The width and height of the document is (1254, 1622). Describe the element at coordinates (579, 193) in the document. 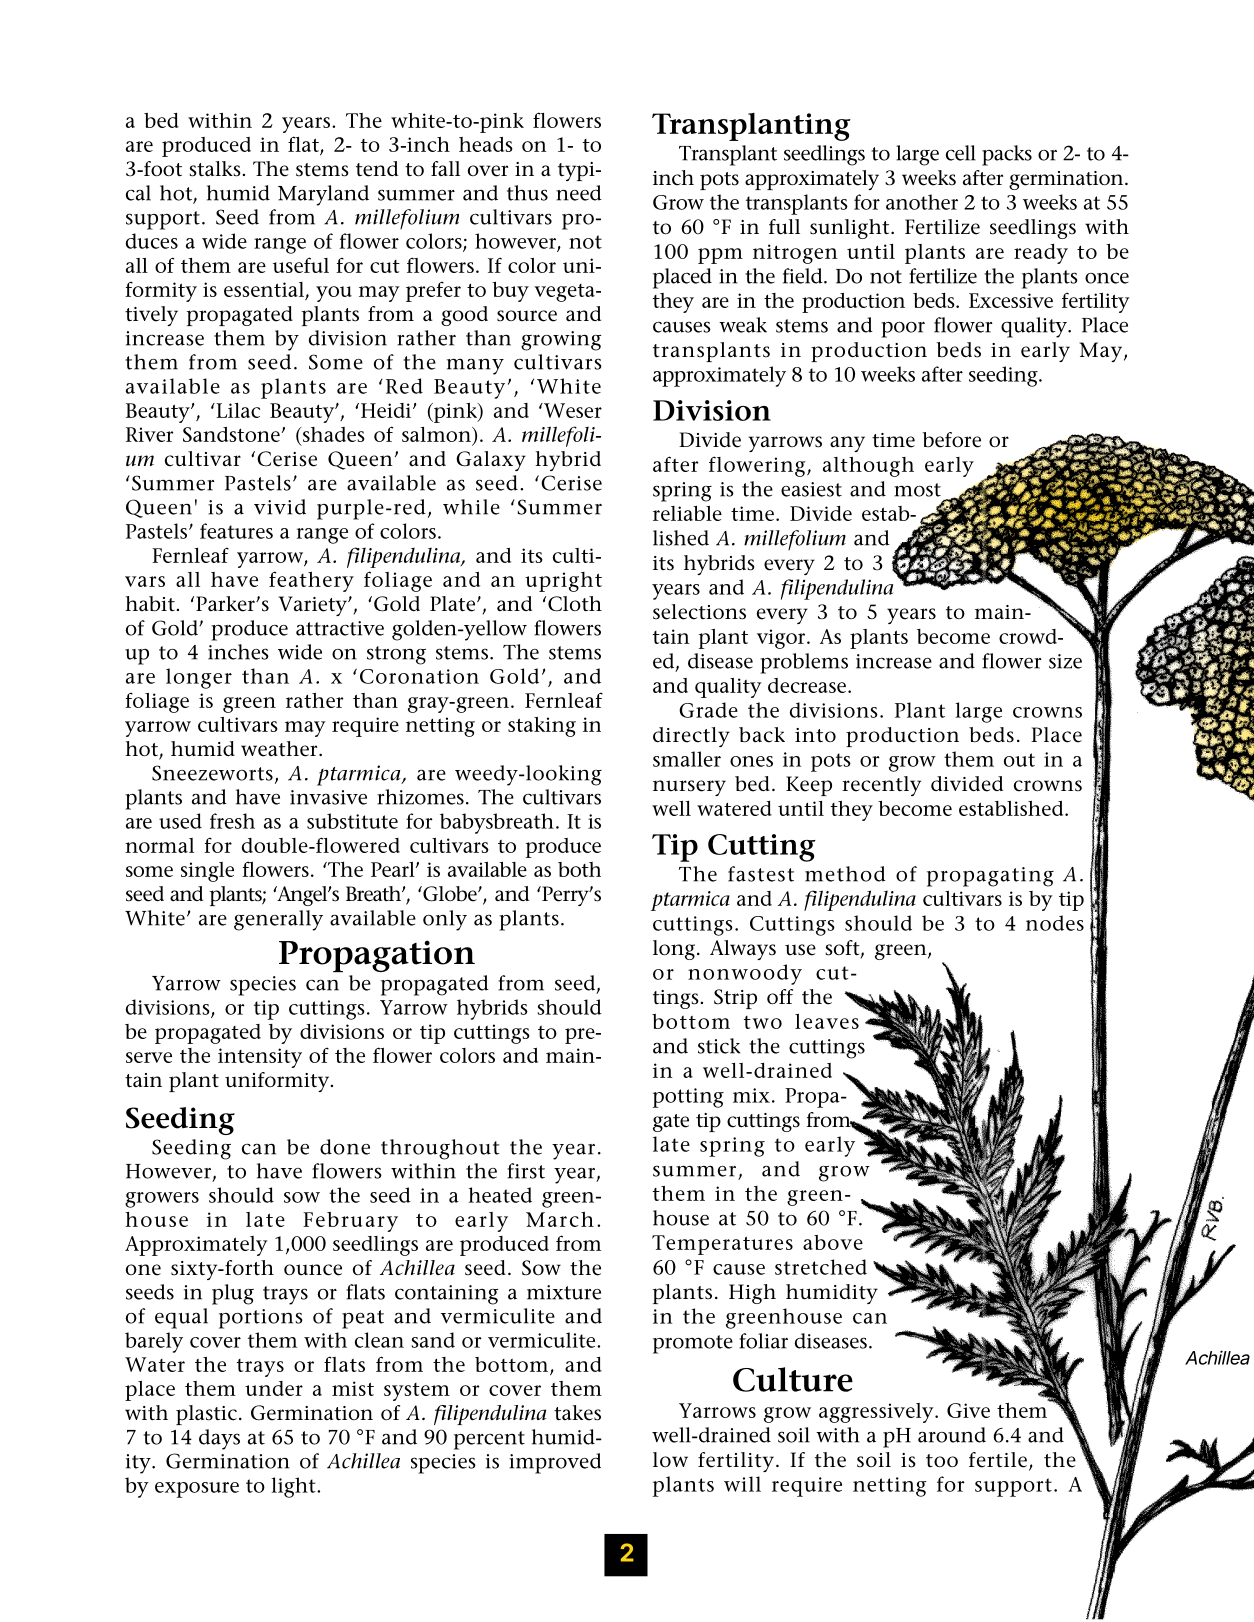

I see `need` at that location.
